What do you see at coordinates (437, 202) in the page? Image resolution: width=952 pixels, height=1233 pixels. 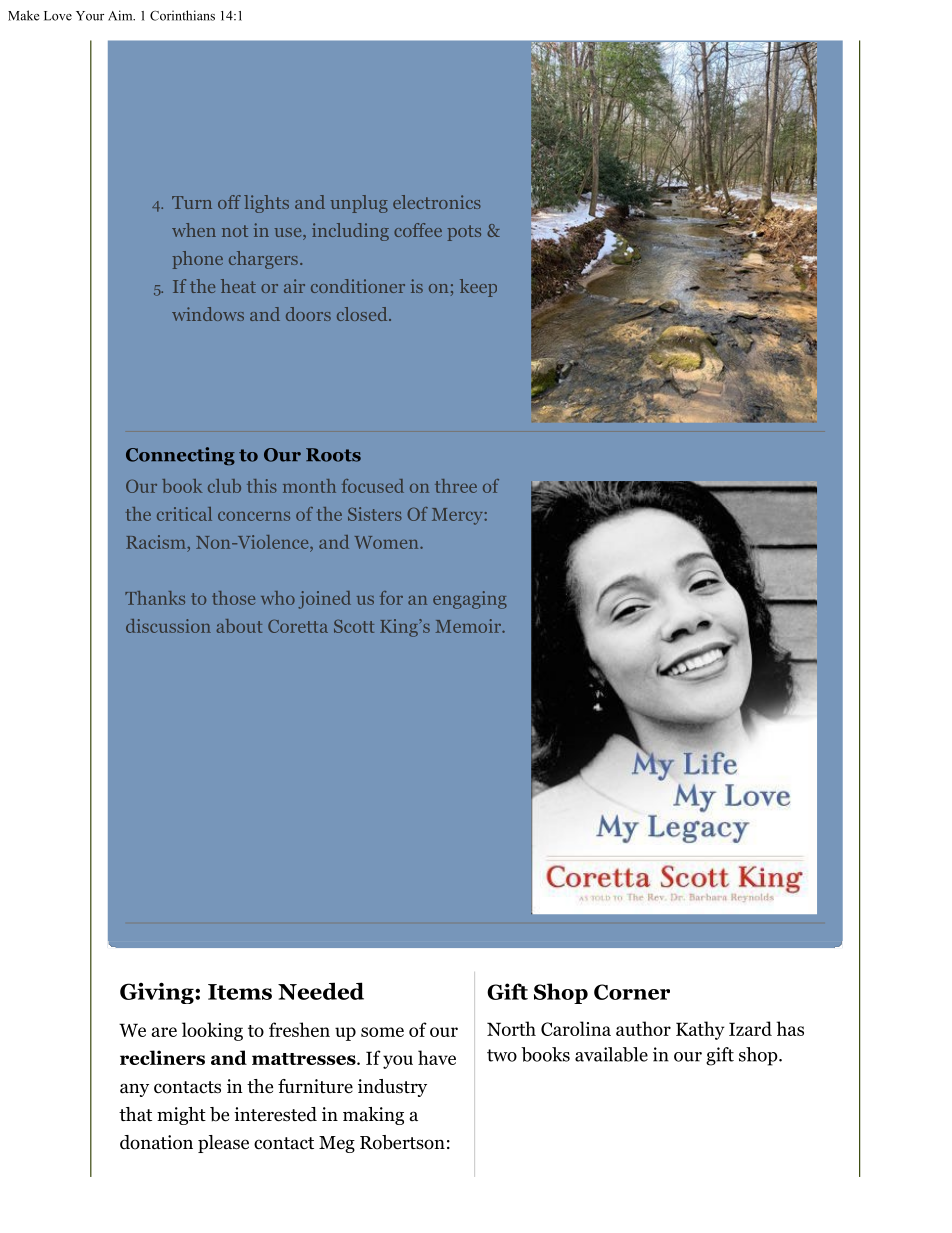 I see `electronics` at bounding box center [437, 202].
